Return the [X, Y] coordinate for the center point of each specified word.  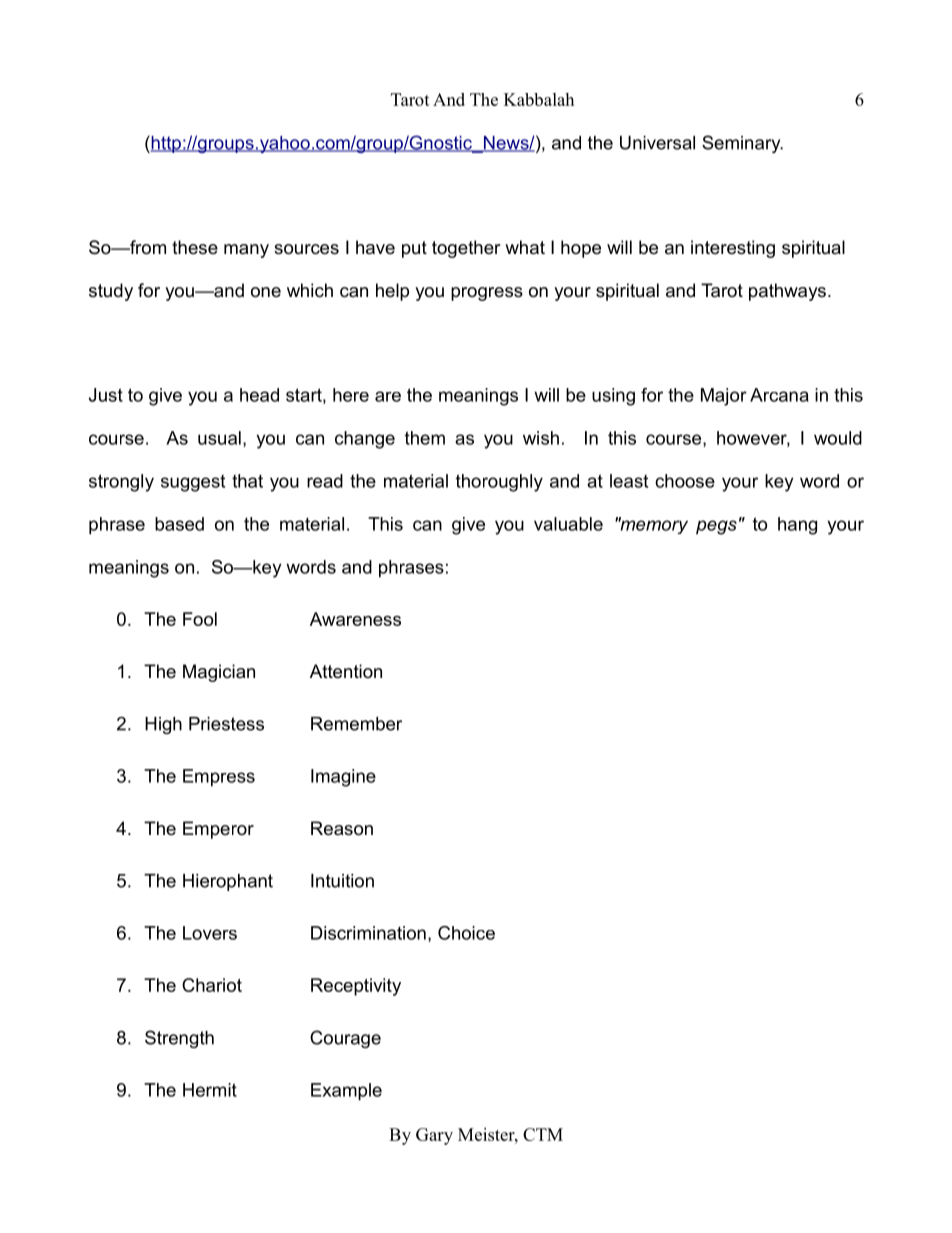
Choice [466, 933]
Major [724, 397]
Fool [200, 619]
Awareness [355, 619]
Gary [434, 1136]
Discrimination [368, 933]
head [259, 395]
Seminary [742, 144]
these [195, 247]
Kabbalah [539, 99]
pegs [716, 527]
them [425, 438]
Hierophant [228, 882]
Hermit [210, 1090]
